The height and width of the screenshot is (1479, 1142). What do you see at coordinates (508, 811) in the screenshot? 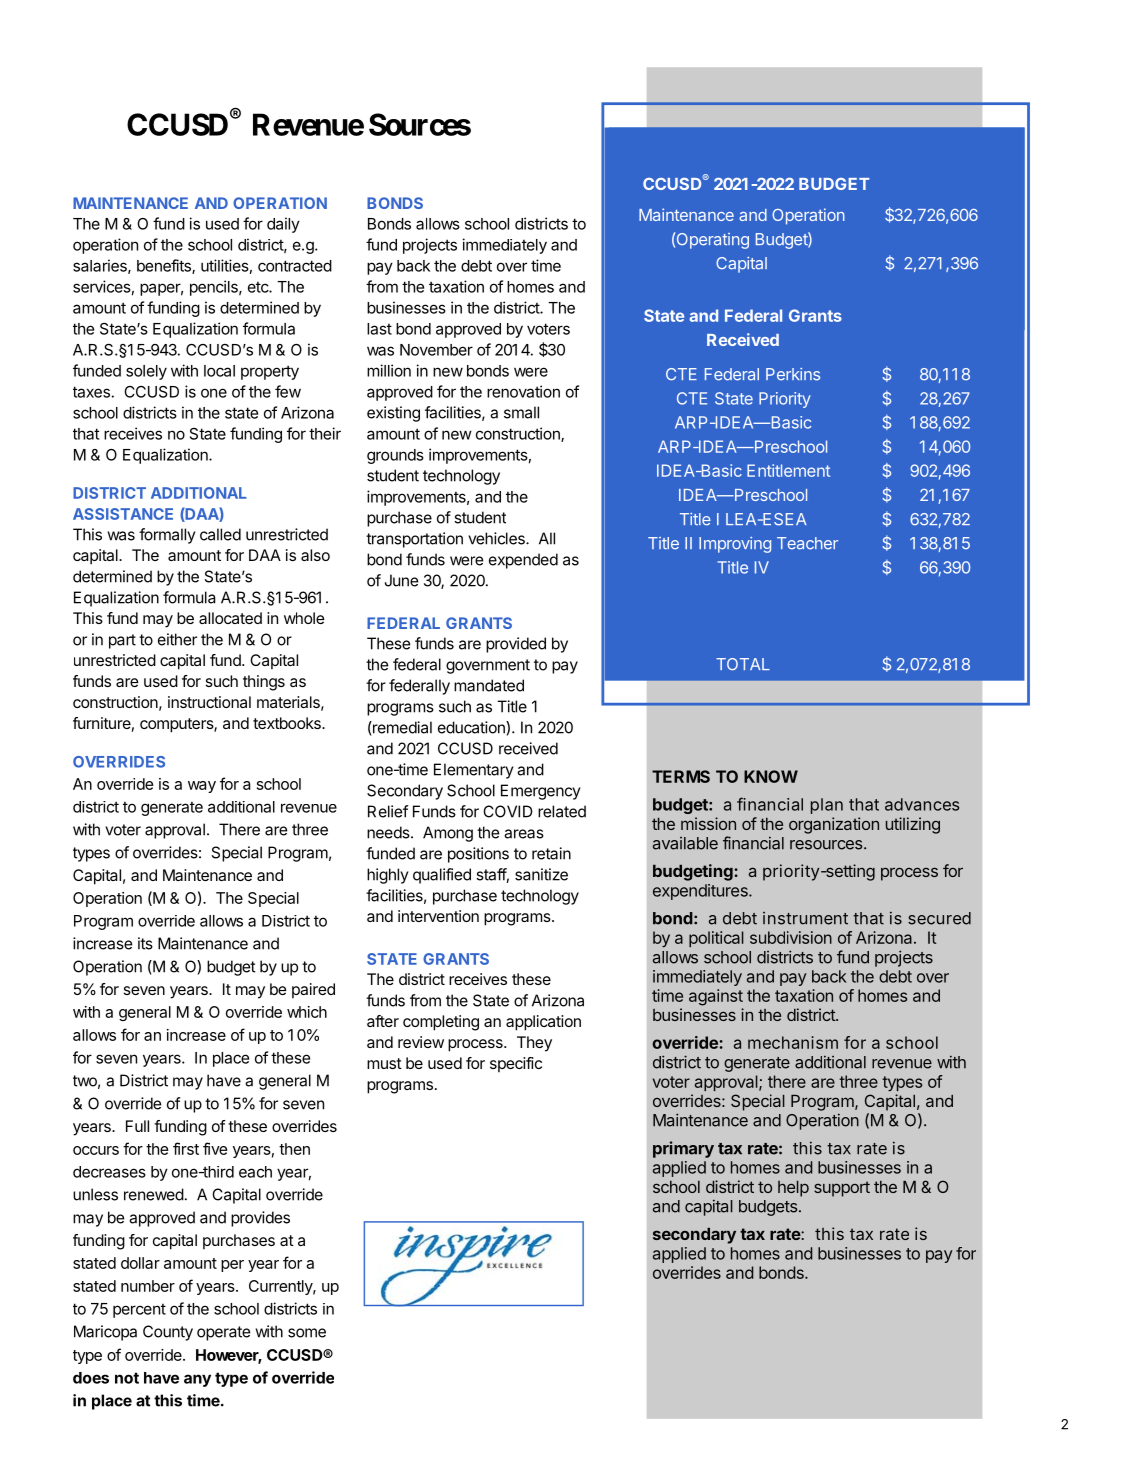
I see `COVID` at bounding box center [508, 811].
